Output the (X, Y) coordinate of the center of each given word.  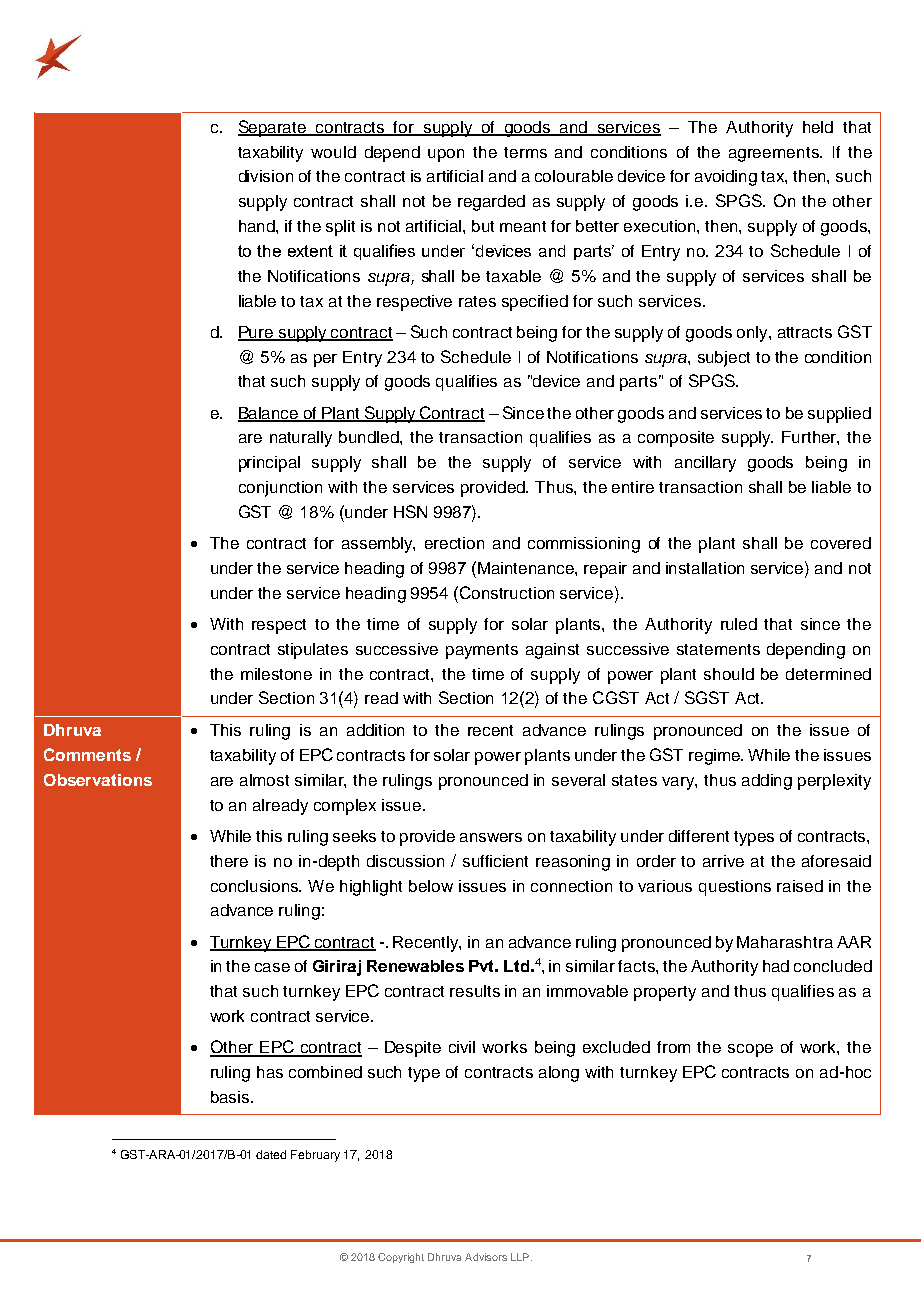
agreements (775, 154)
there (229, 861)
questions (735, 888)
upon (446, 155)
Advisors (486, 1257)
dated (271, 1154)
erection (454, 543)
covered (841, 543)
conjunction (280, 489)
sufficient (495, 861)
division (266, 176)
